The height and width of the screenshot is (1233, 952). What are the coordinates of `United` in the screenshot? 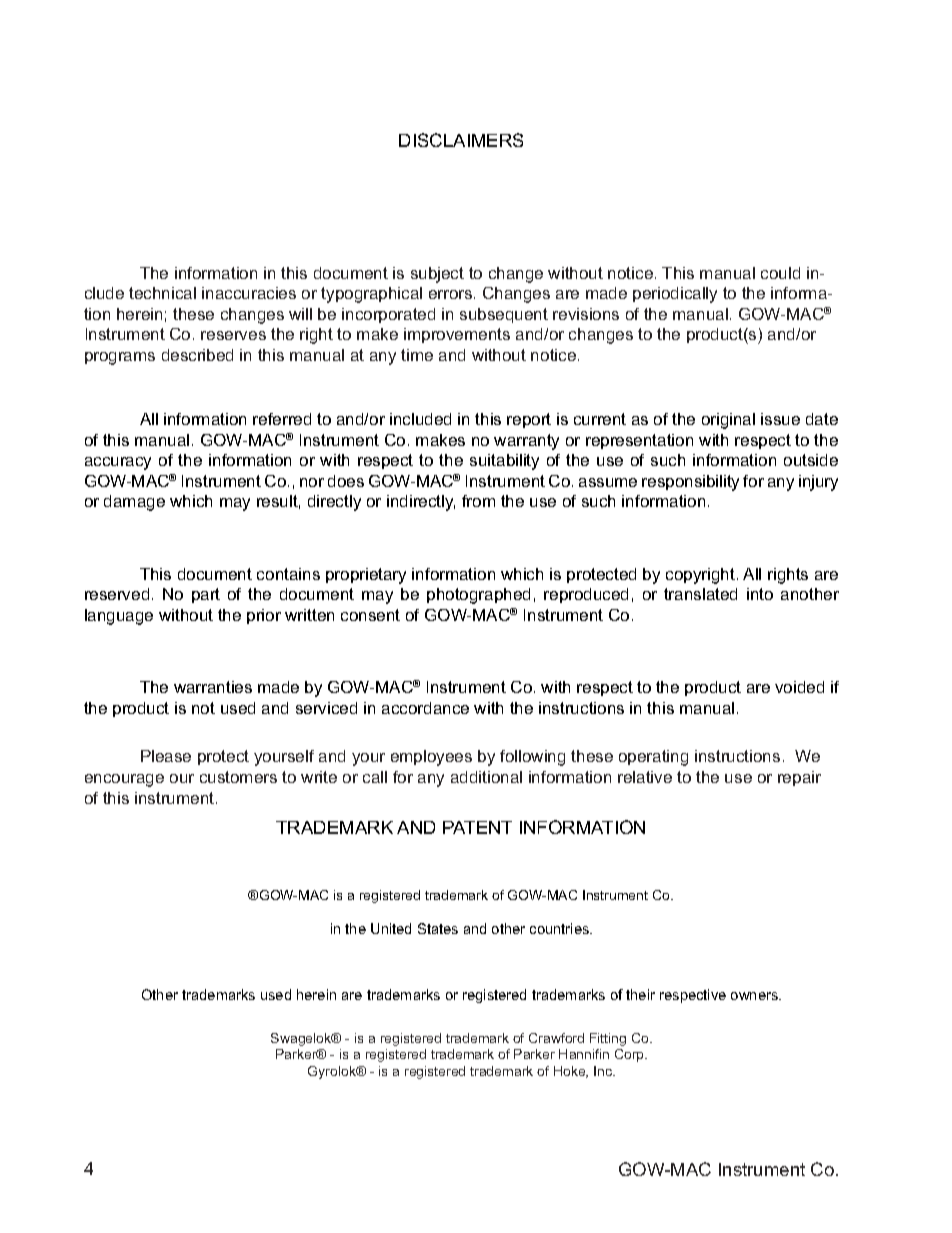 It's located at (391, 928).
